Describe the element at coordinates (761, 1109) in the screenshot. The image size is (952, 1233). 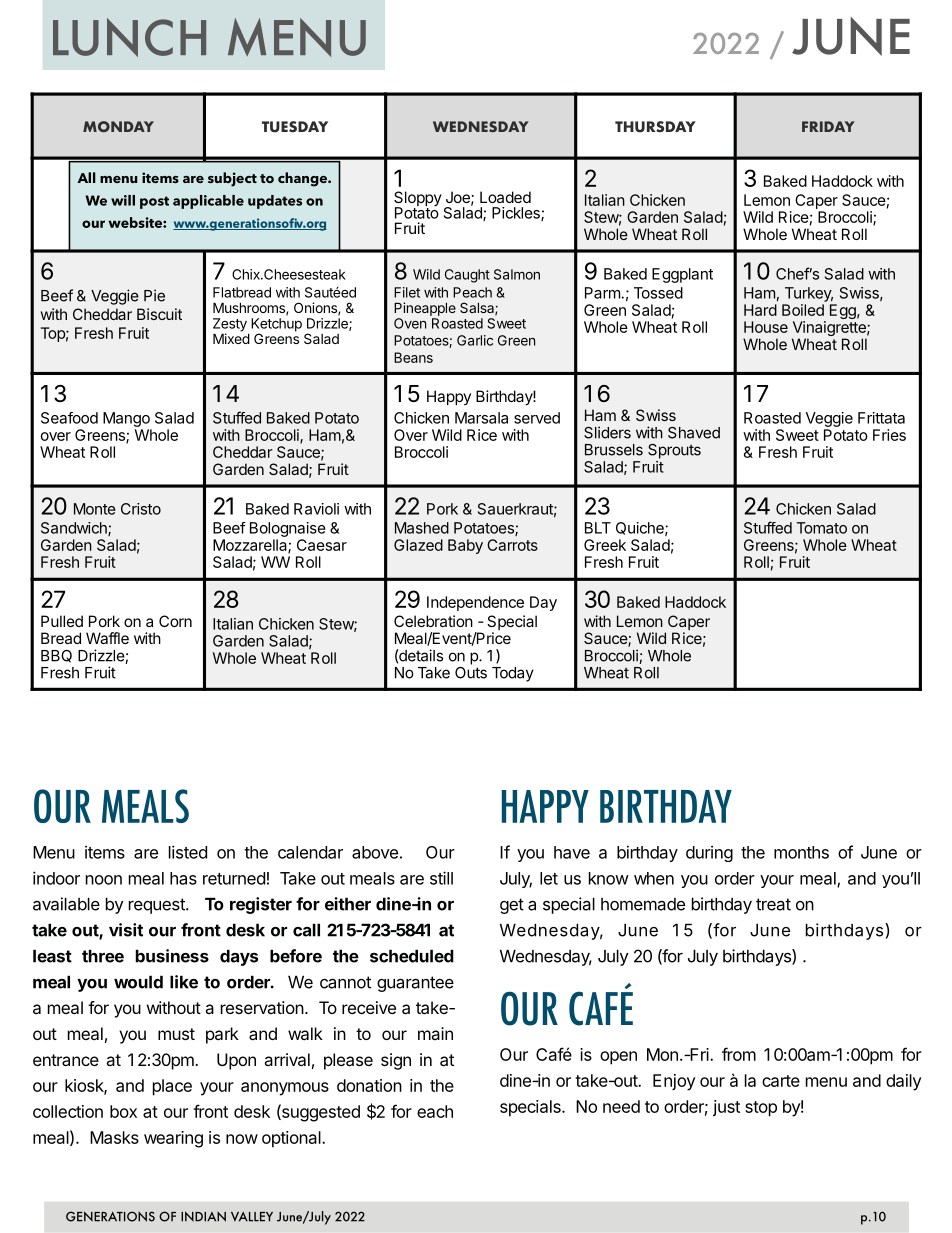
I see `stop` at that location.
